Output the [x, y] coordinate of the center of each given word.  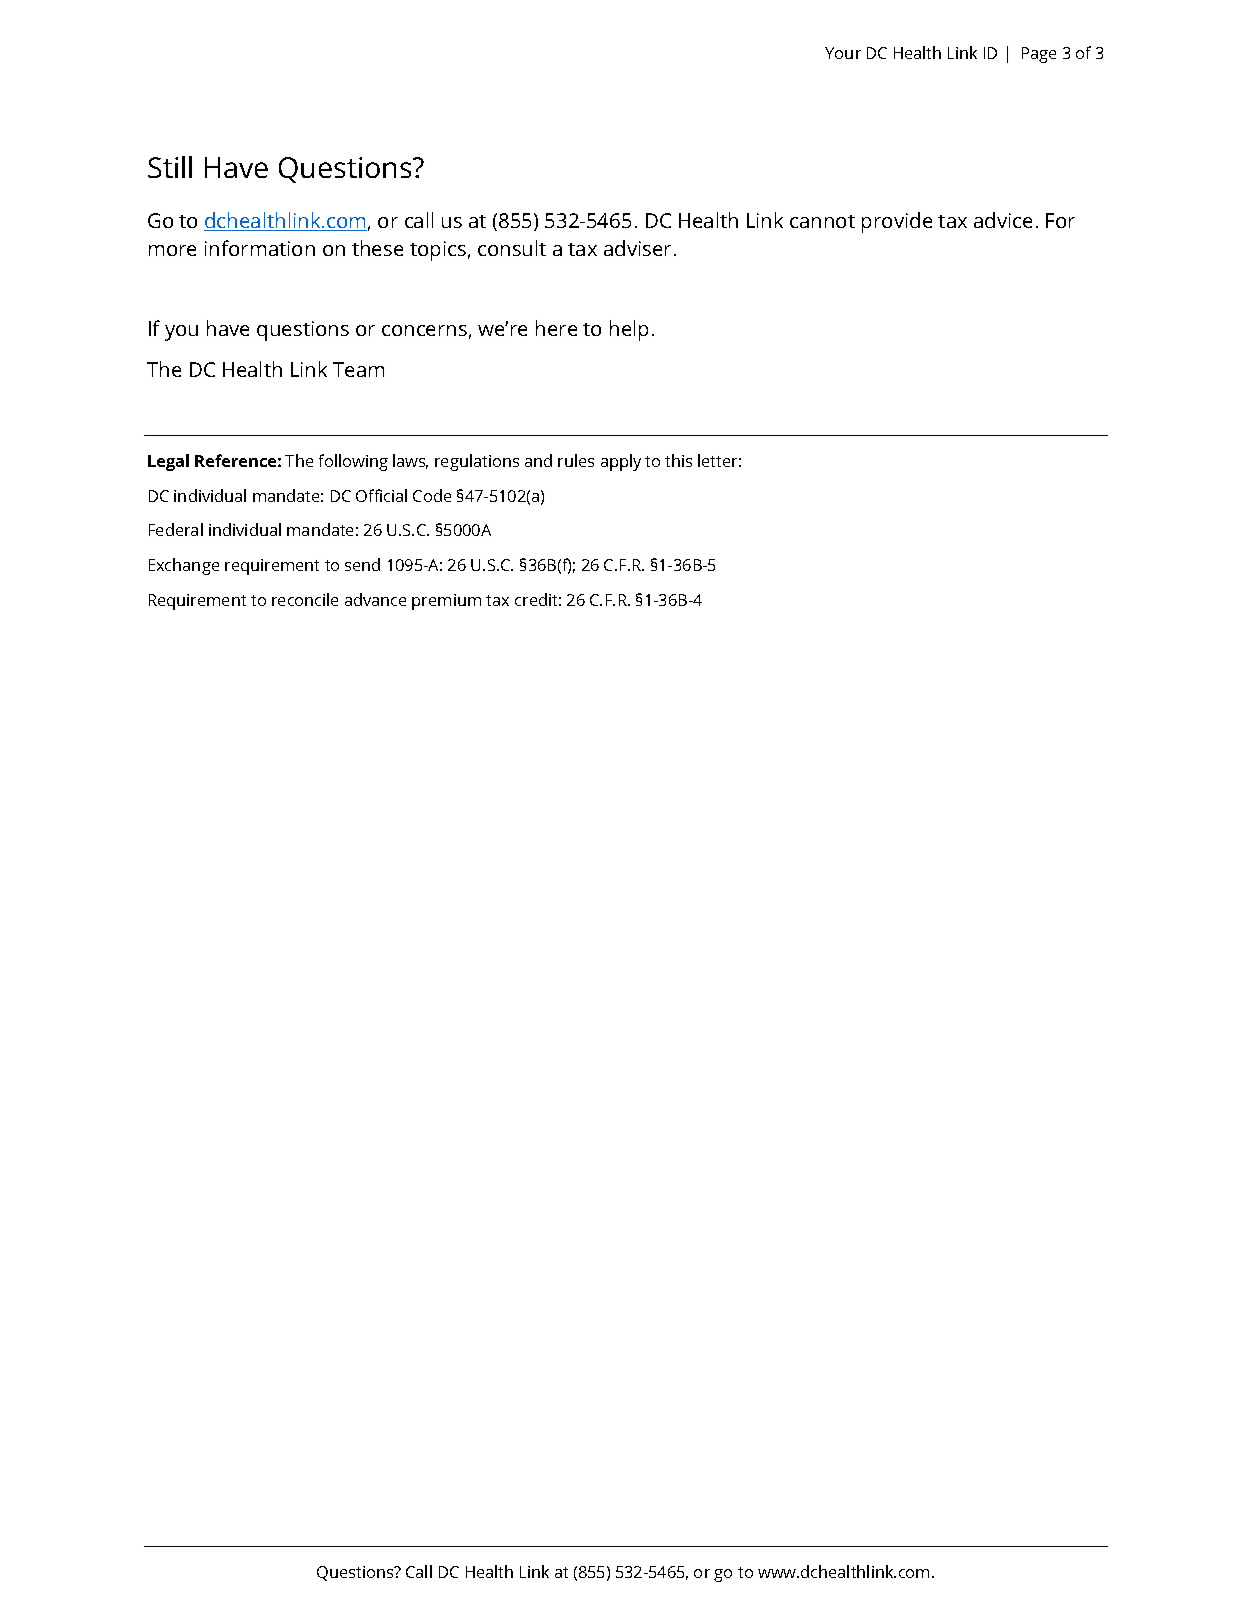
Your [843, 53]
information [260, 248]
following [353, 462]
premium [446, 602]
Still [170, 167]
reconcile [305, 599]
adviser [637, 248]
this [678, 460]
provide [897, 222]
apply [621, 462]
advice [1003, 220]
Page [1039, 55]
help [629, 330]
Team [358, 369]
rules [576, 460]
